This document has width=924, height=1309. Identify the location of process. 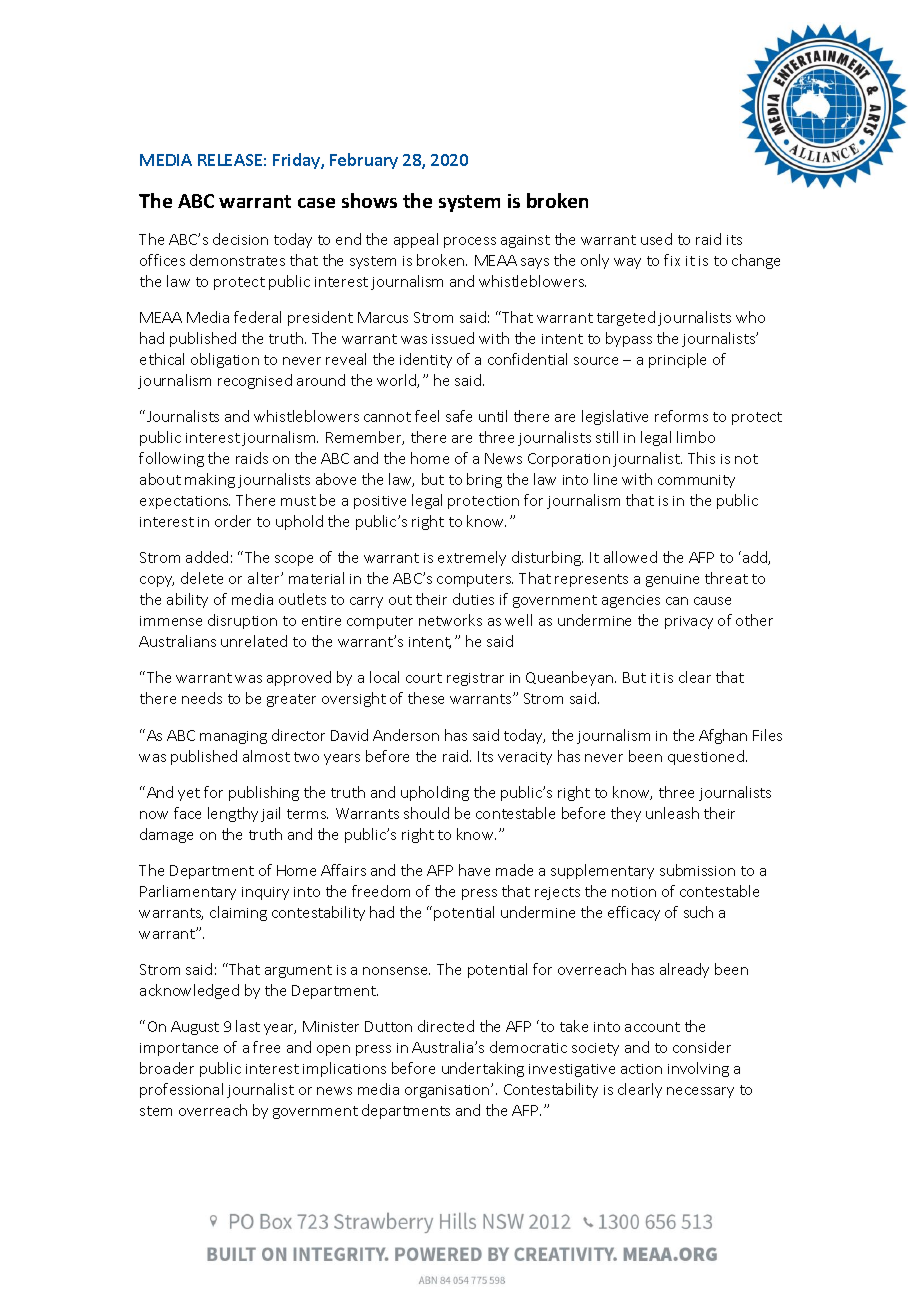
(470, 242).
